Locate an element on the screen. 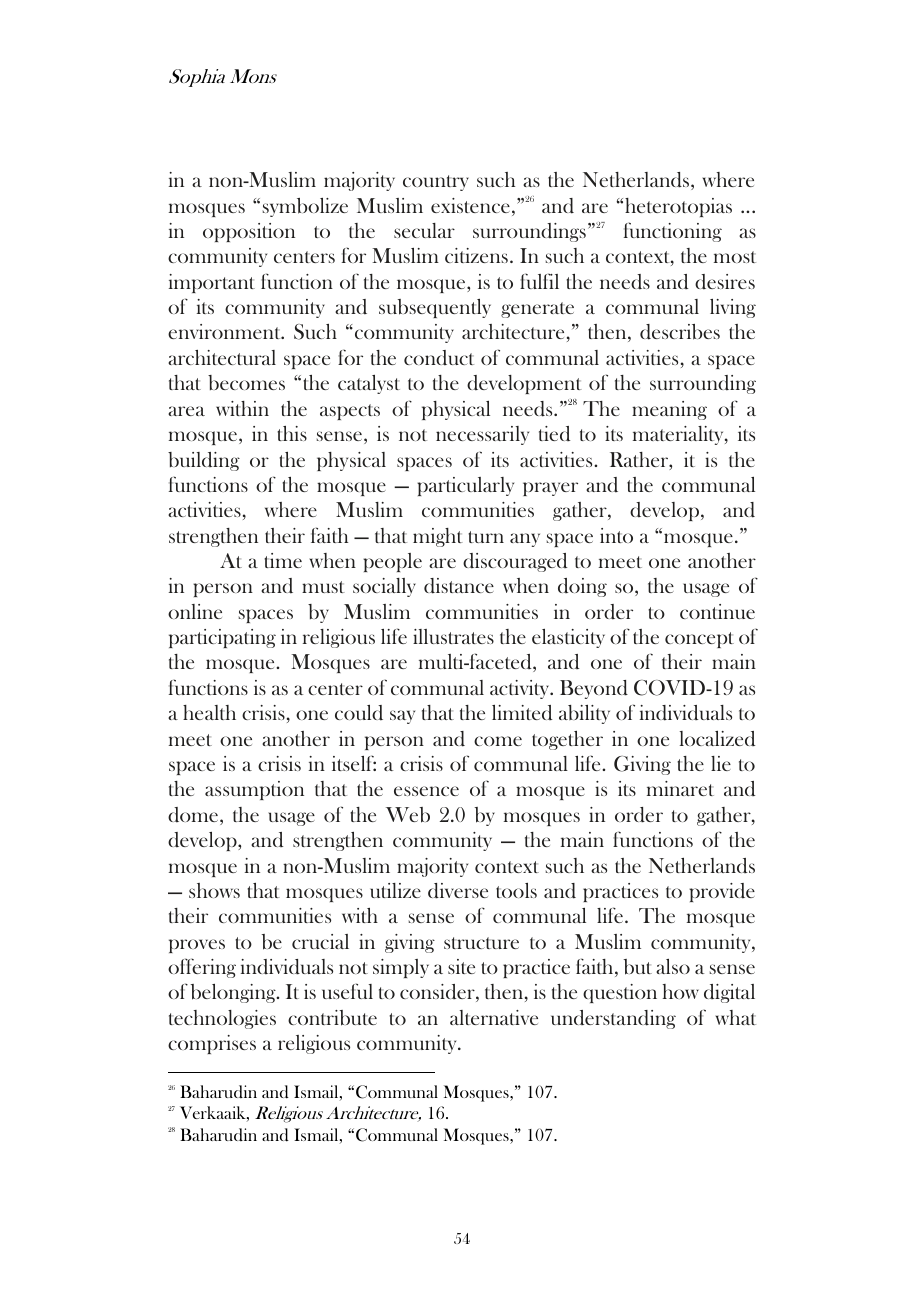 The height and width of the screenshot is (1314, 924). opposition is located at coordinates (249, 232).
